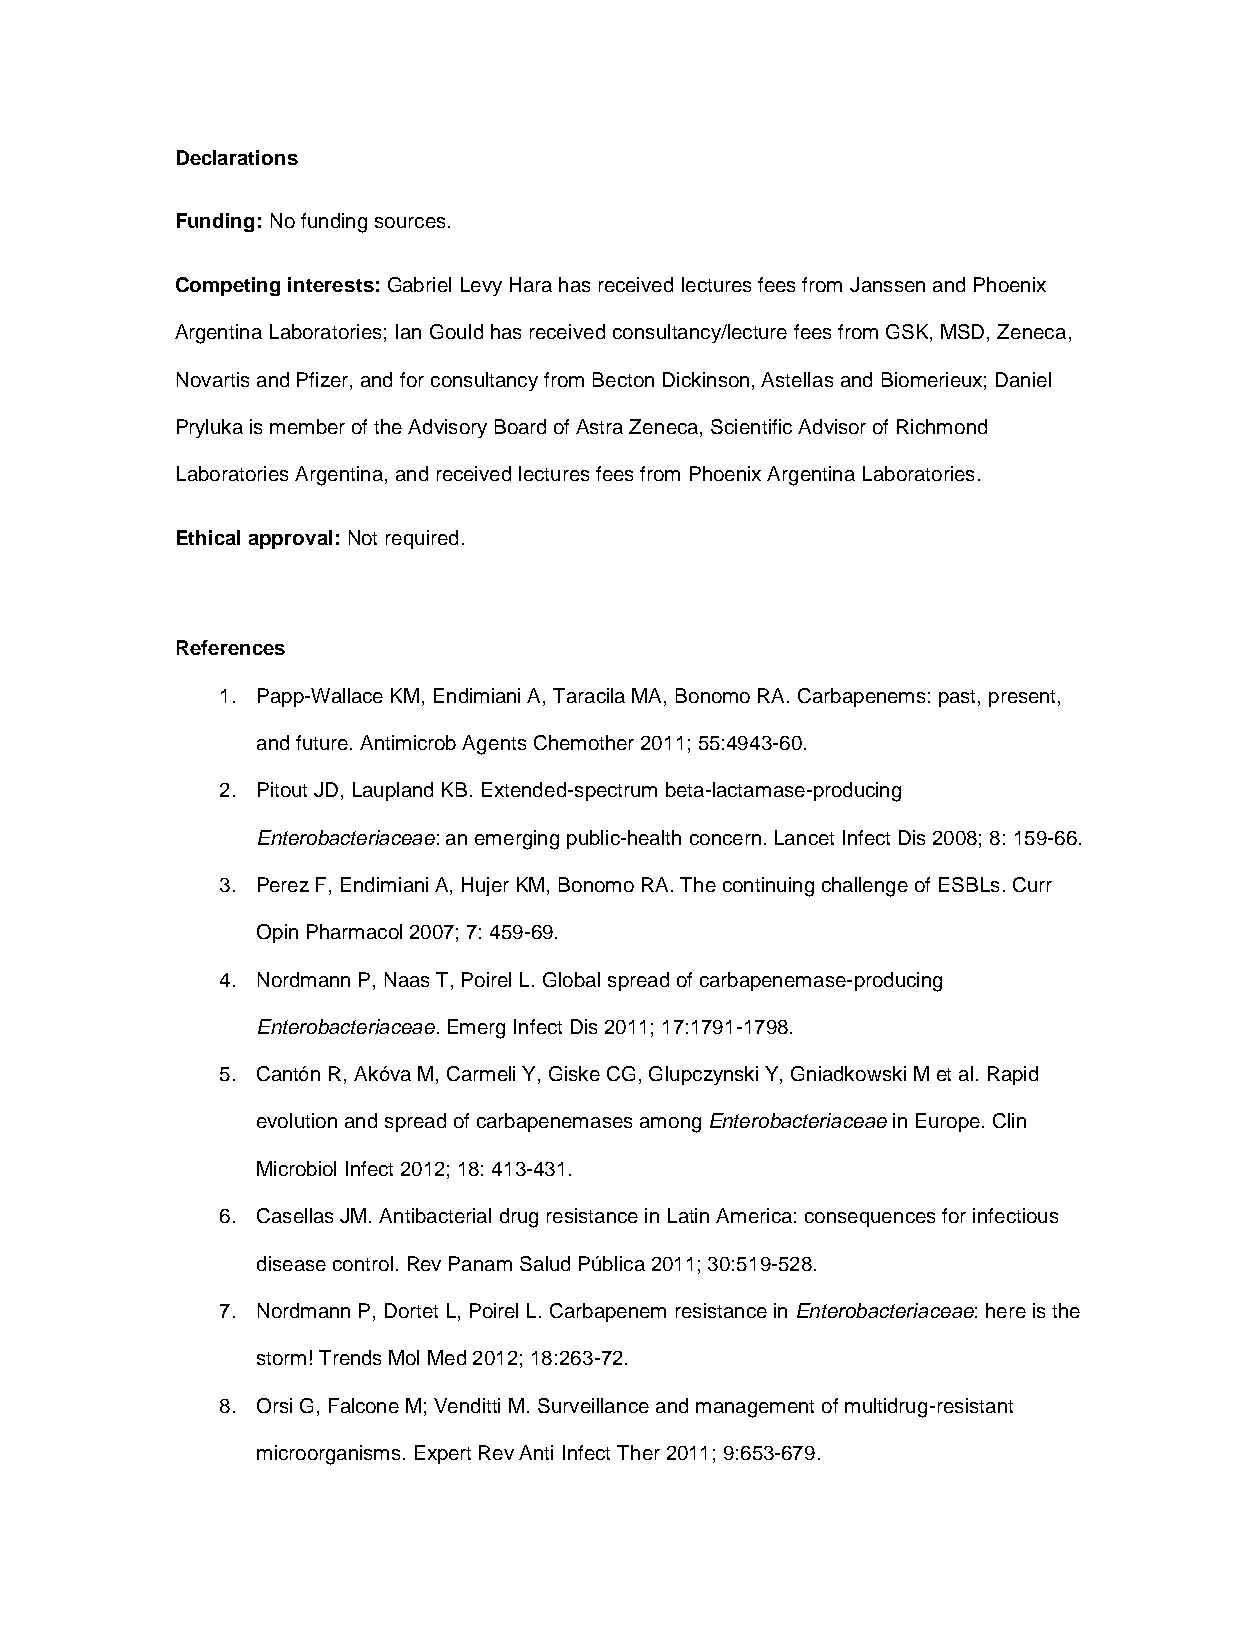 The height and width of the screenshot is (1630, 1260). I want to click on Hara, so click(531, 284).
